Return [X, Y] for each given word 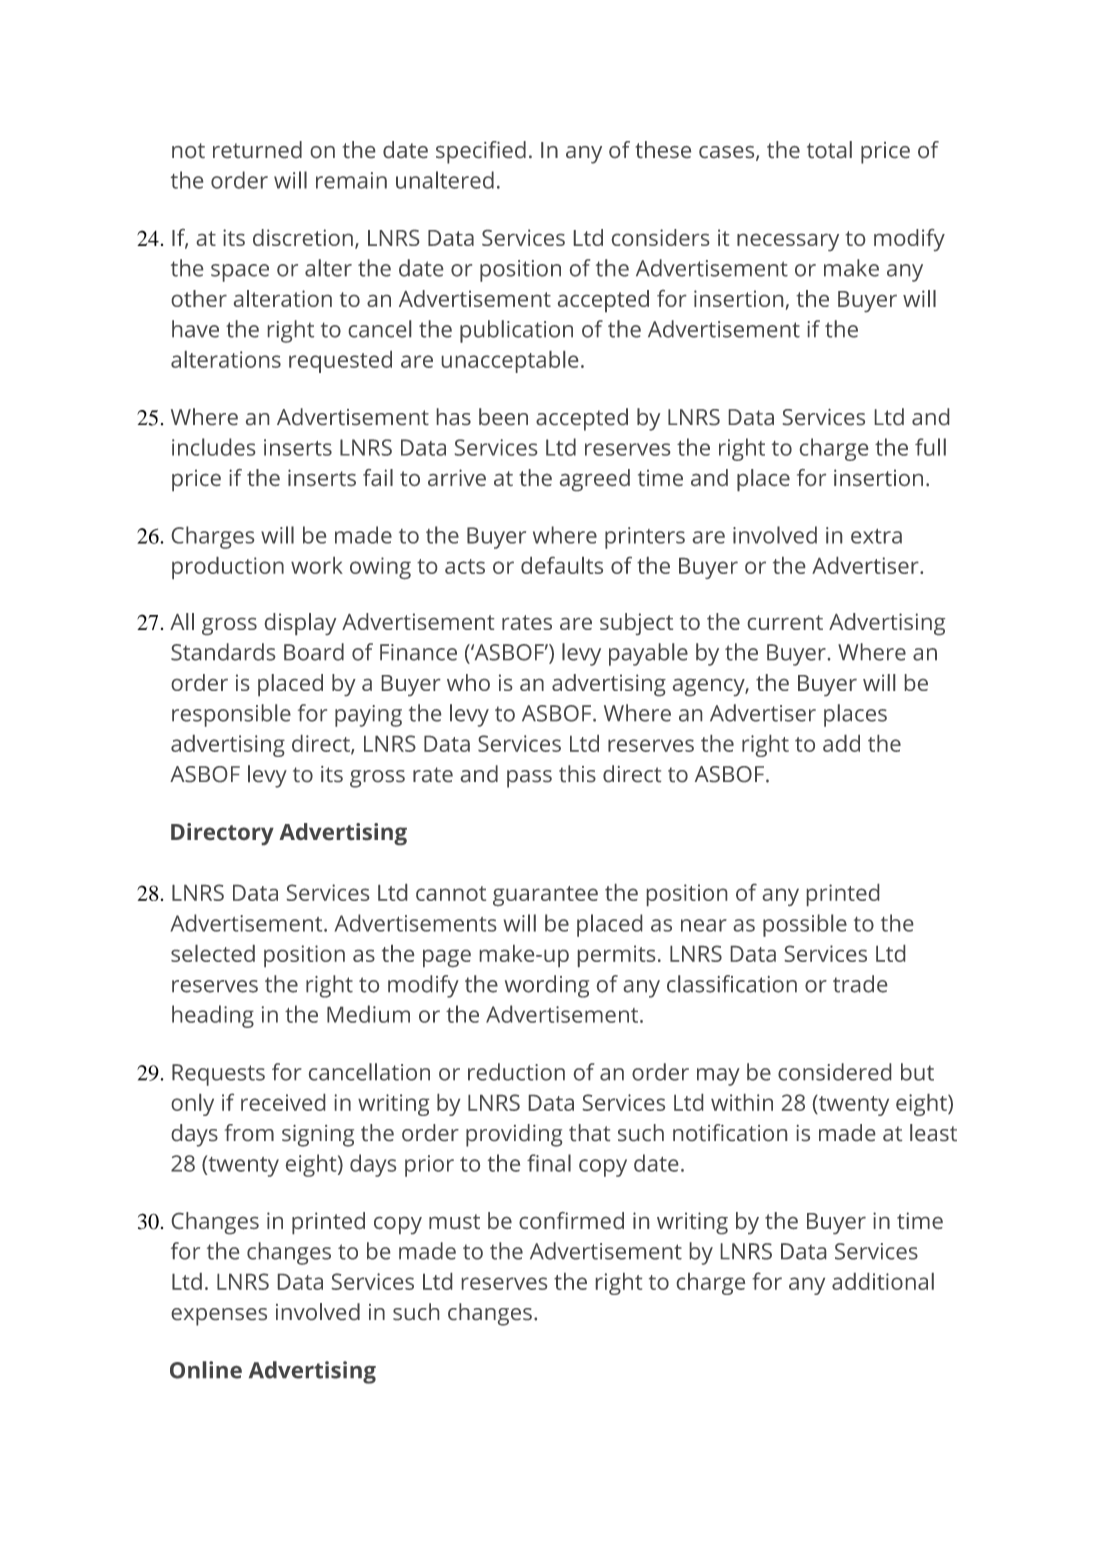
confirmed [571, 1220]
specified [481, 152]
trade [860, 984]
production [228, 568]
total [829, 149]
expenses [219, 1317]
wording [547, 986]
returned [257, 149]
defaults [562, 565]
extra [876, 536]
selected [213, 953]
